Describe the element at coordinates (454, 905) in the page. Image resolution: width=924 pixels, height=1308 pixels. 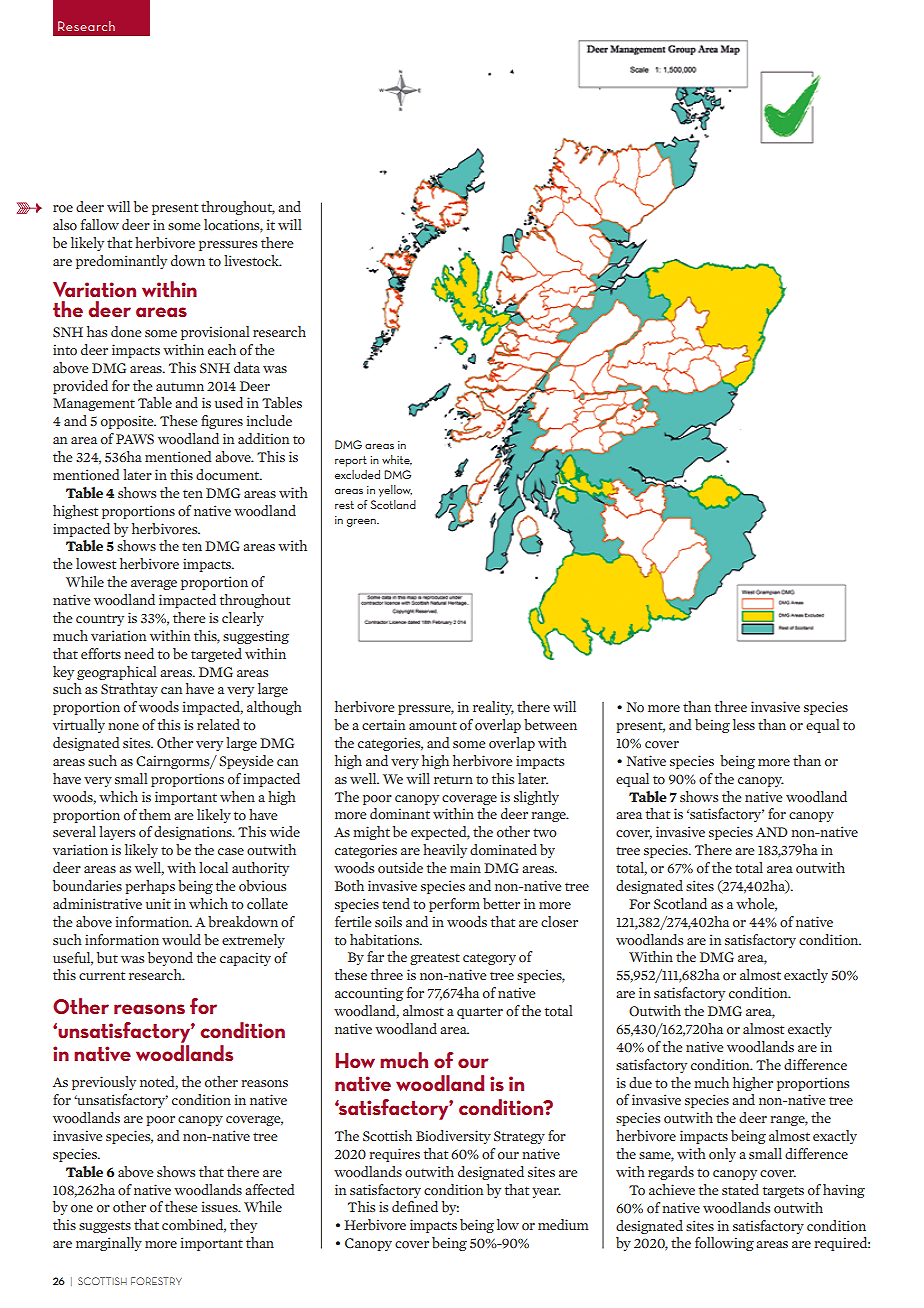
I see `perform` at that location.
